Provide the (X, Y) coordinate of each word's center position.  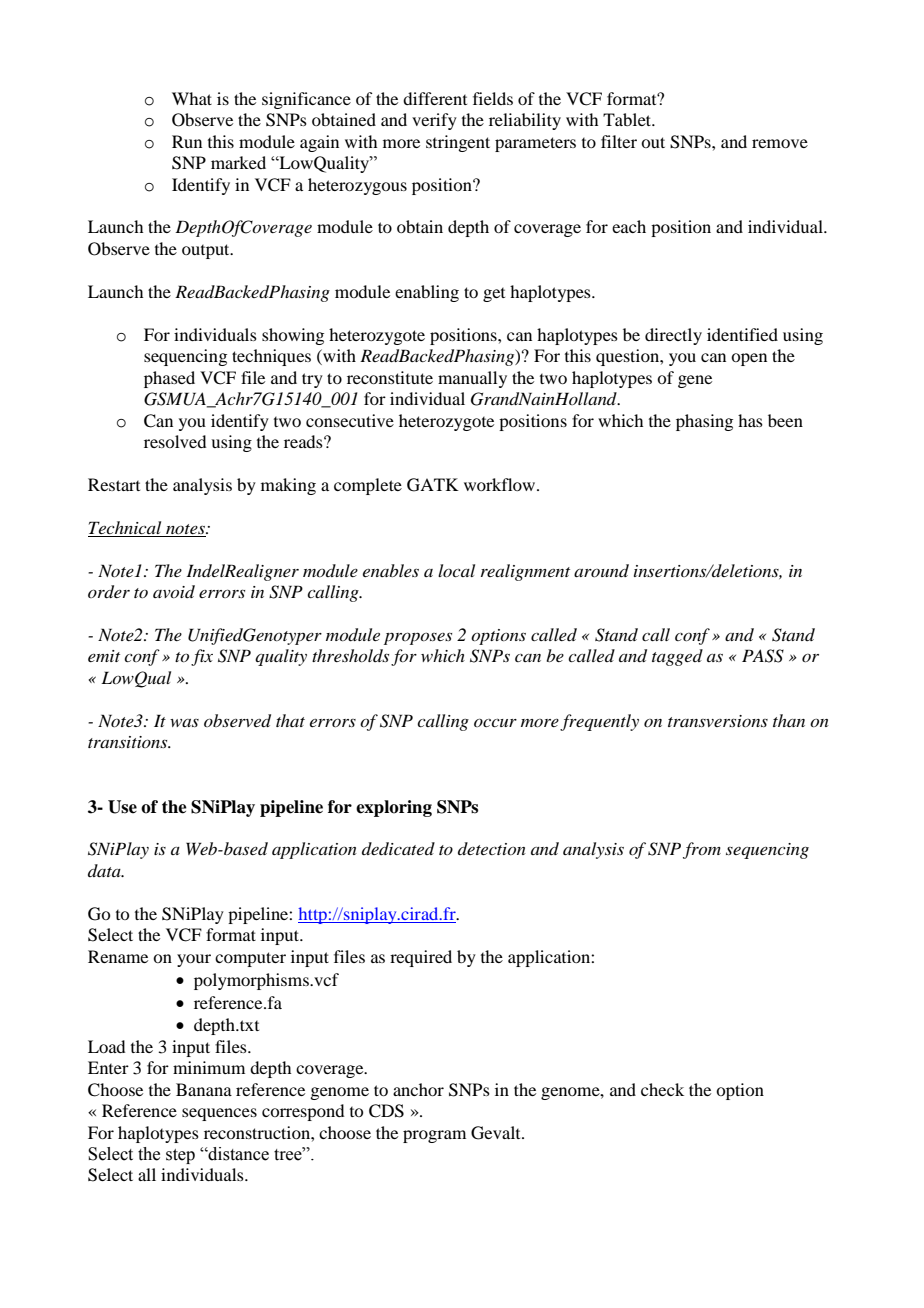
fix (202, 657)
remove (780, 143)
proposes (418, 638)
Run (187, 141)
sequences (219, 1114)
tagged (677, 657)
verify (434, 121)
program (434, 1136)
